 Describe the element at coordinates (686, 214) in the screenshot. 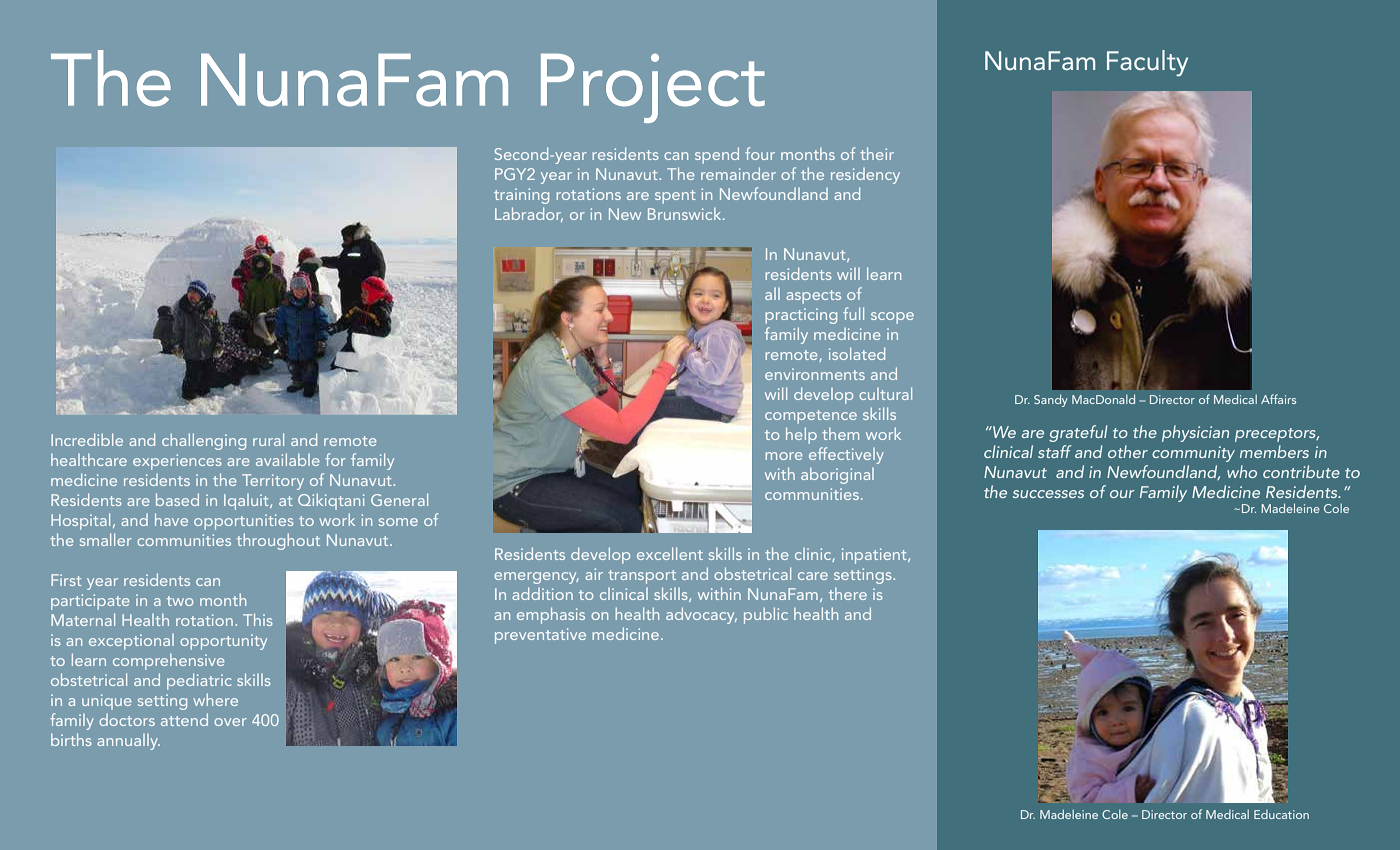

I see `Brunswick` at that location.
